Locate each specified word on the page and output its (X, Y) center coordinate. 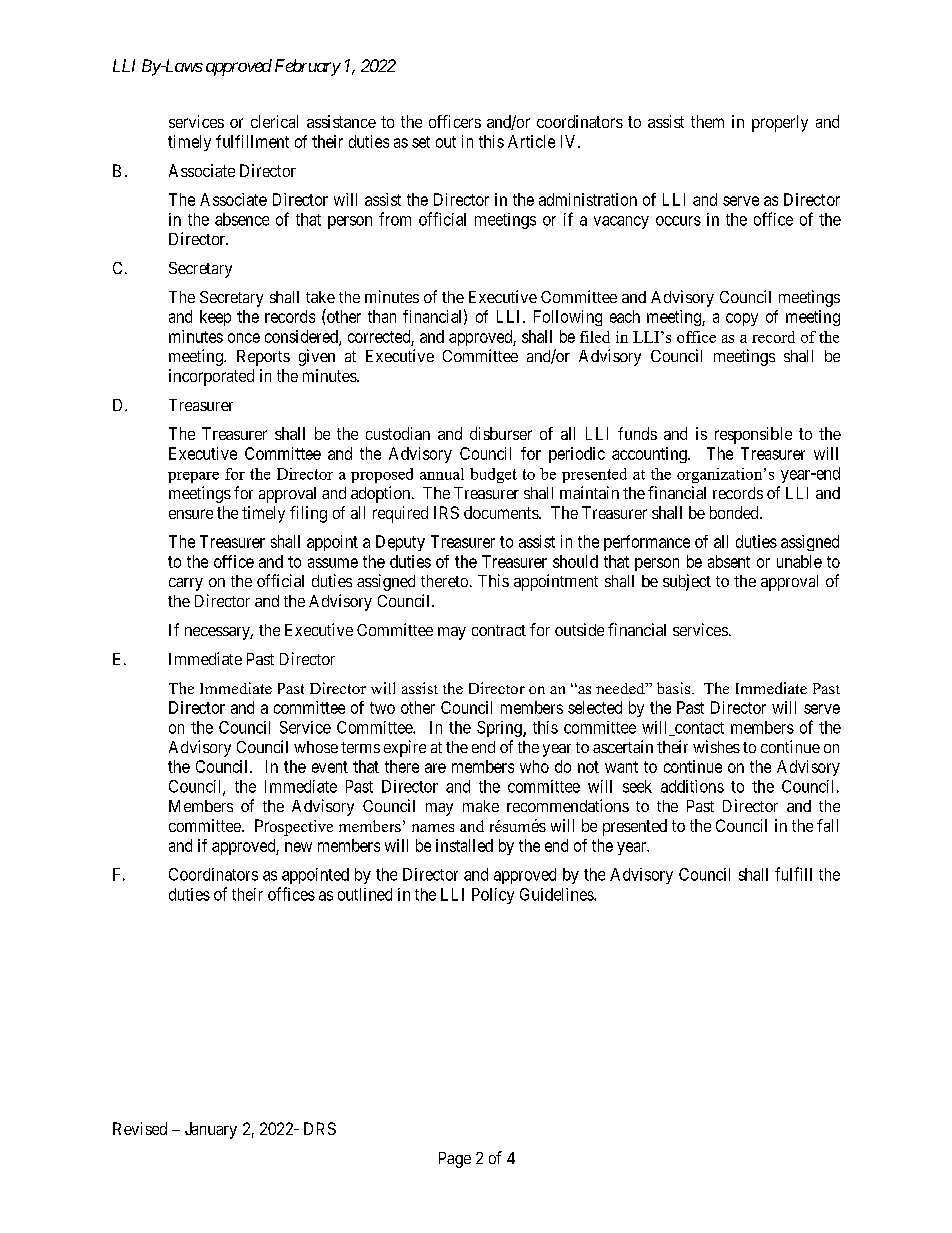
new (298, 847)
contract (499, 630)
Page (455, 1160)
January (211, 1130)
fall (827, 825)
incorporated (211, 377)
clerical (274, 121)
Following (568, 318)
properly (780, 123)
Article (531, 141)
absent (729, 561)
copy (742, 319)
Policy (493, 896)
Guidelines (557, 894)
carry (186, 584)
